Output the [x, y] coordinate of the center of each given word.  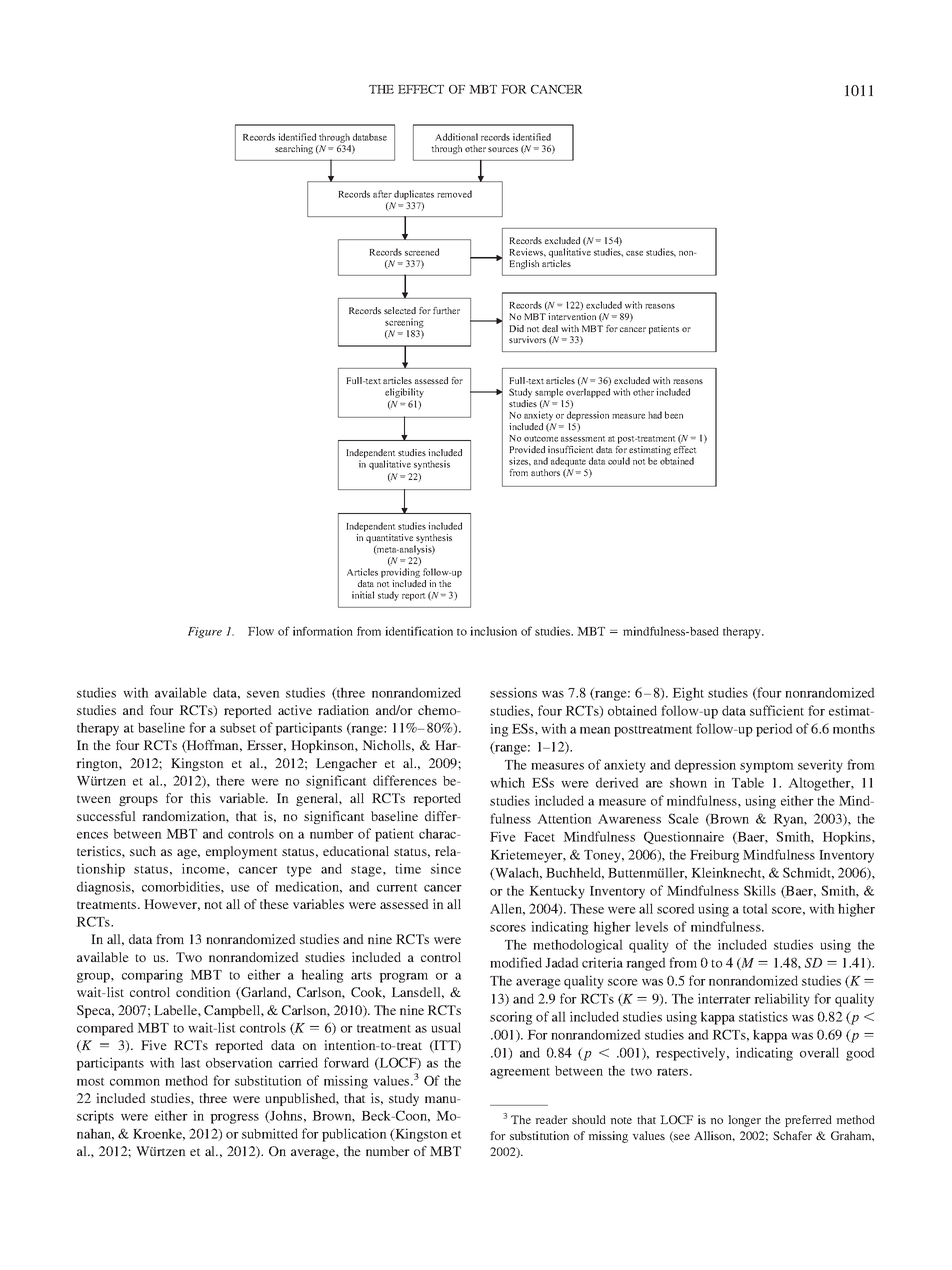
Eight [688, 694]
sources [503, 149]
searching [294, 149]
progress [234, 1119]
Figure [205, 632]
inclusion [493, 631]
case [634, 253]
